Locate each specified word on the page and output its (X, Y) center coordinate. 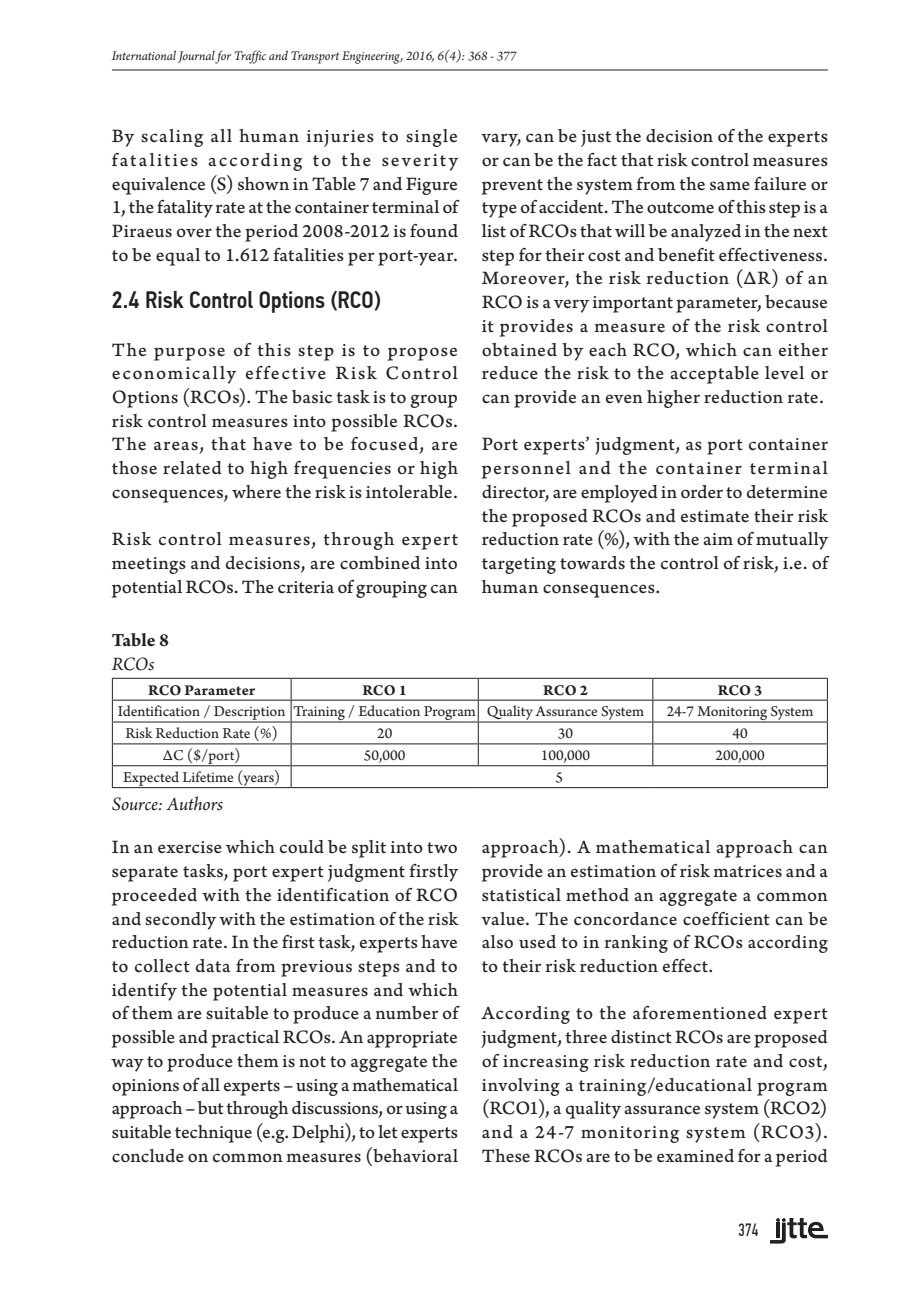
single (431, 138)
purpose (189, 354)
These (506, 1156)
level (784, 373)
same (730, 186)
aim (718, 539)
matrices (747, 871)
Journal (197, 57)
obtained (519, 350)
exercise (190, 847)
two (442, 848)
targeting (519, 565)
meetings (149, 565)
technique (213, 1134)
